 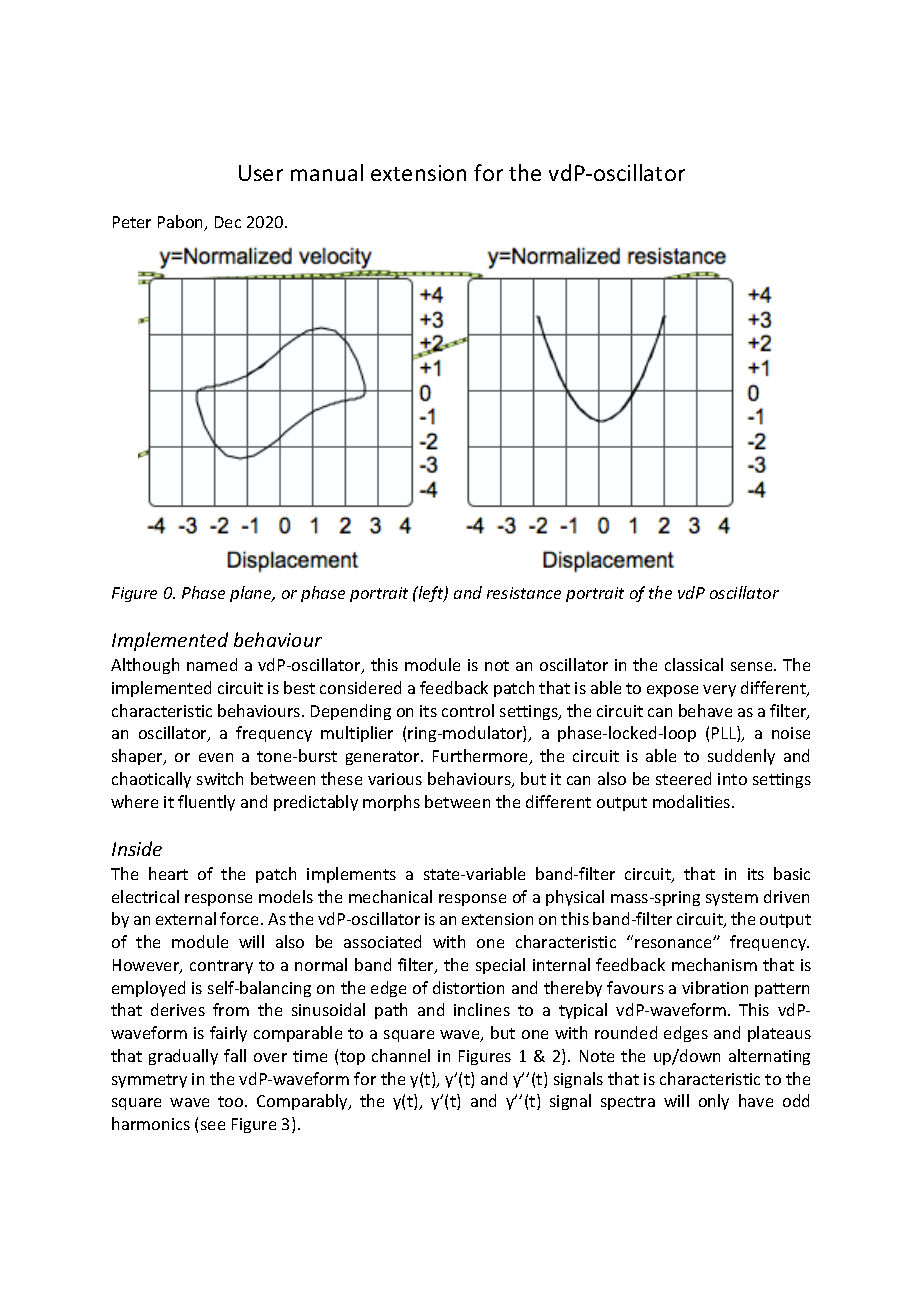 What do you see at coordinates (714, 1102) in the image?
I see `only` at bounding box center [714, 1102].
